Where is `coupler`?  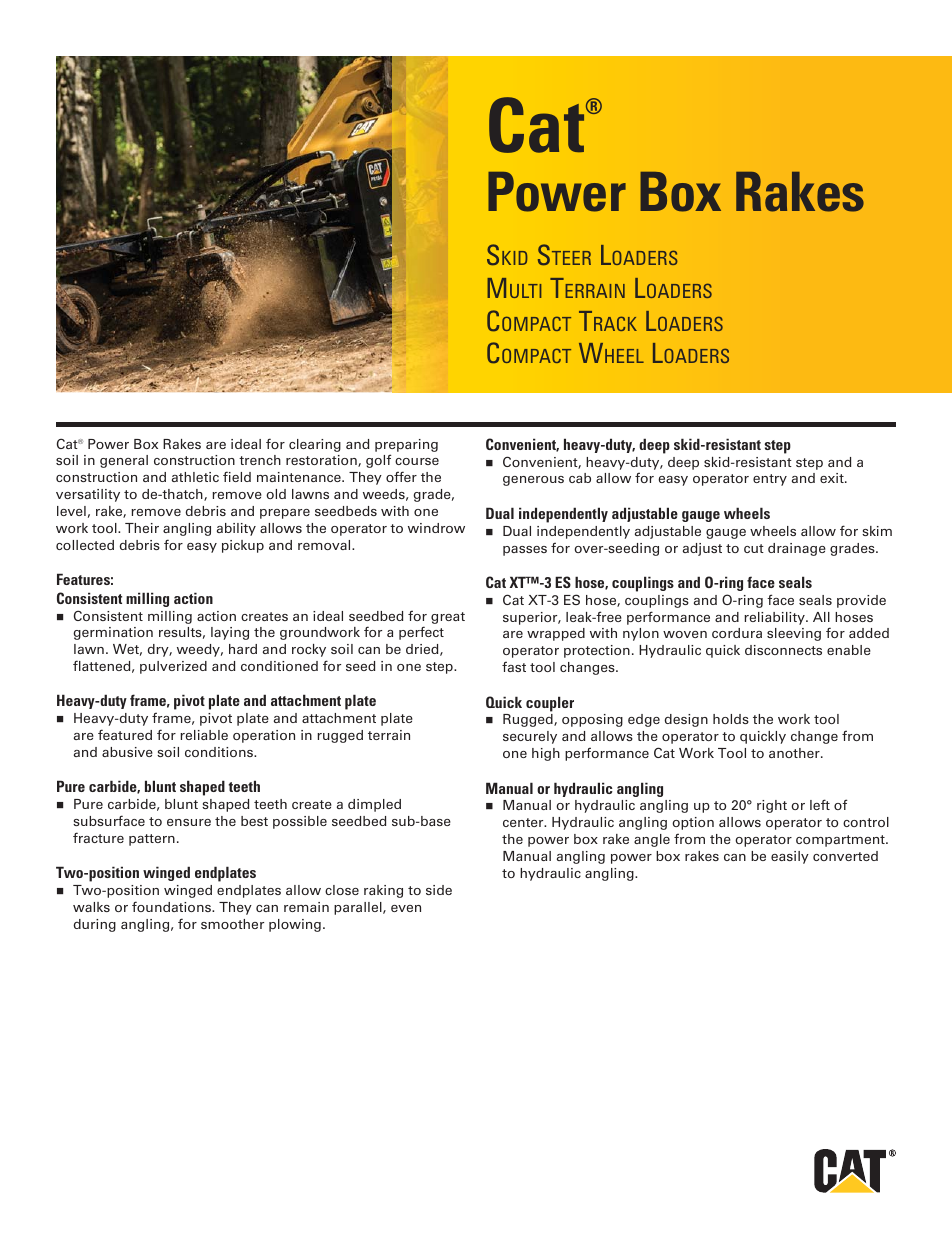
coupler is located at coordinates (550, 704).
